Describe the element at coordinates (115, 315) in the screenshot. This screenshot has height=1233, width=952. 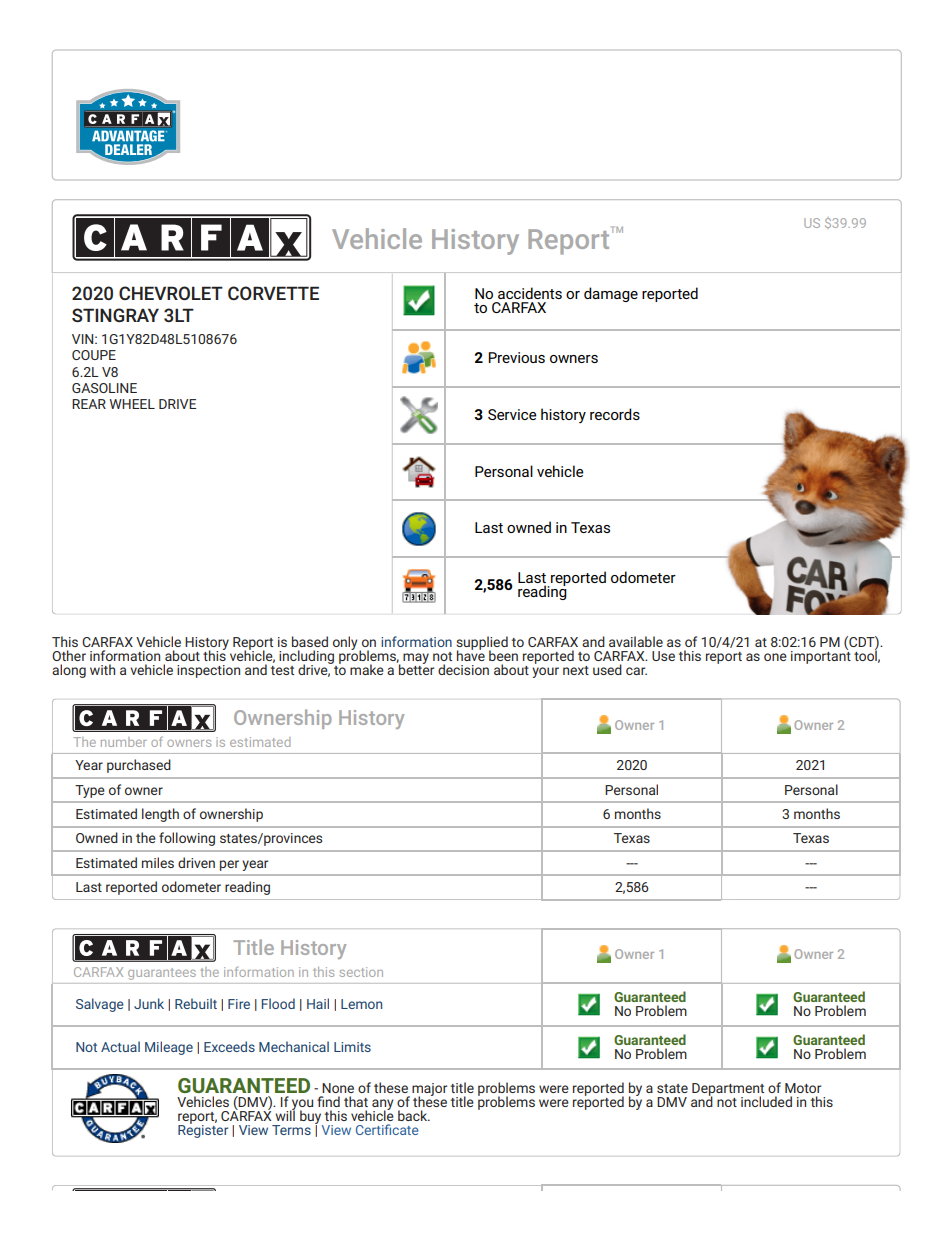
I see `STINGRAY` at that location.
